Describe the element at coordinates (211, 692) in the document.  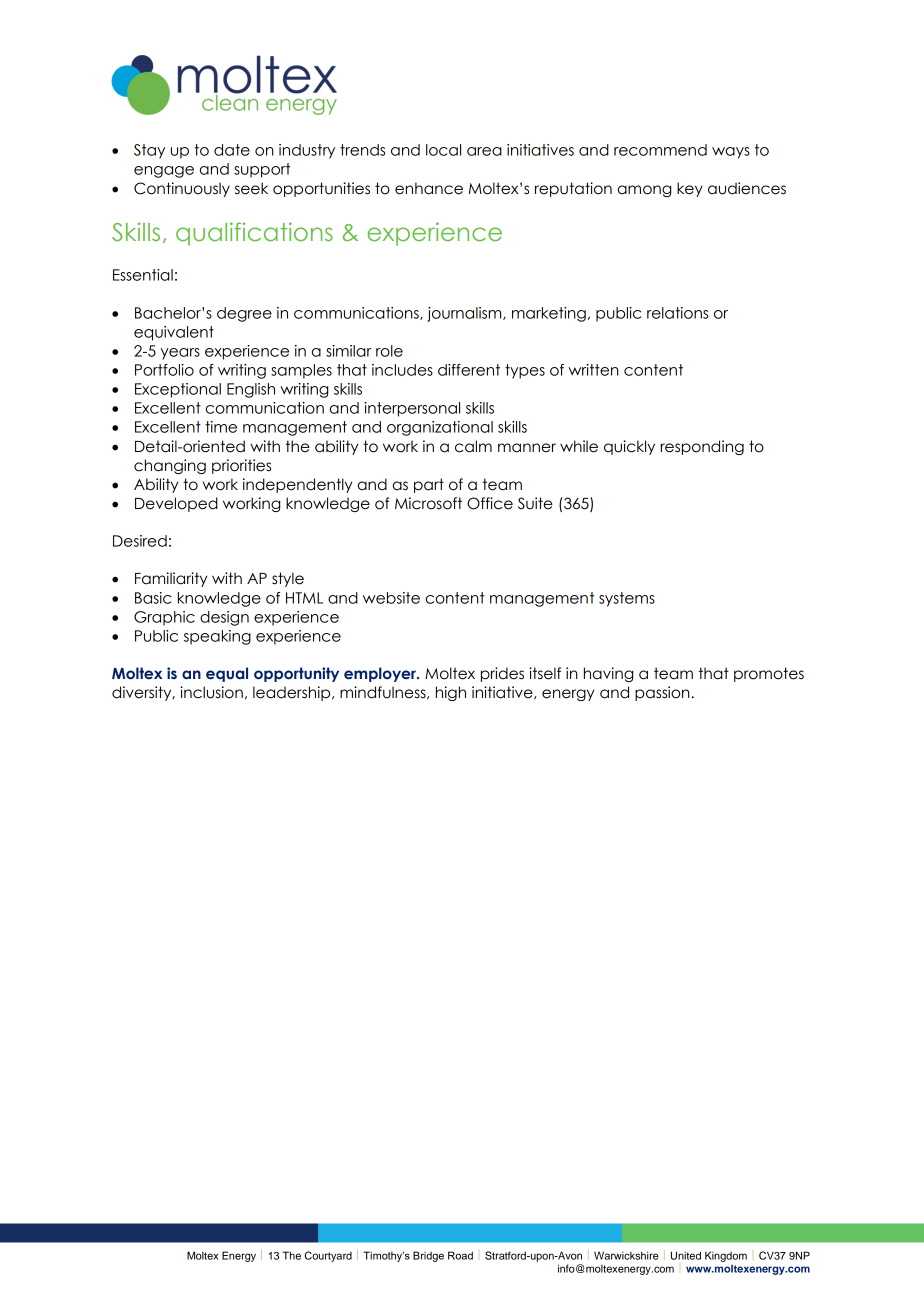
I see `inclusion` at that location.
